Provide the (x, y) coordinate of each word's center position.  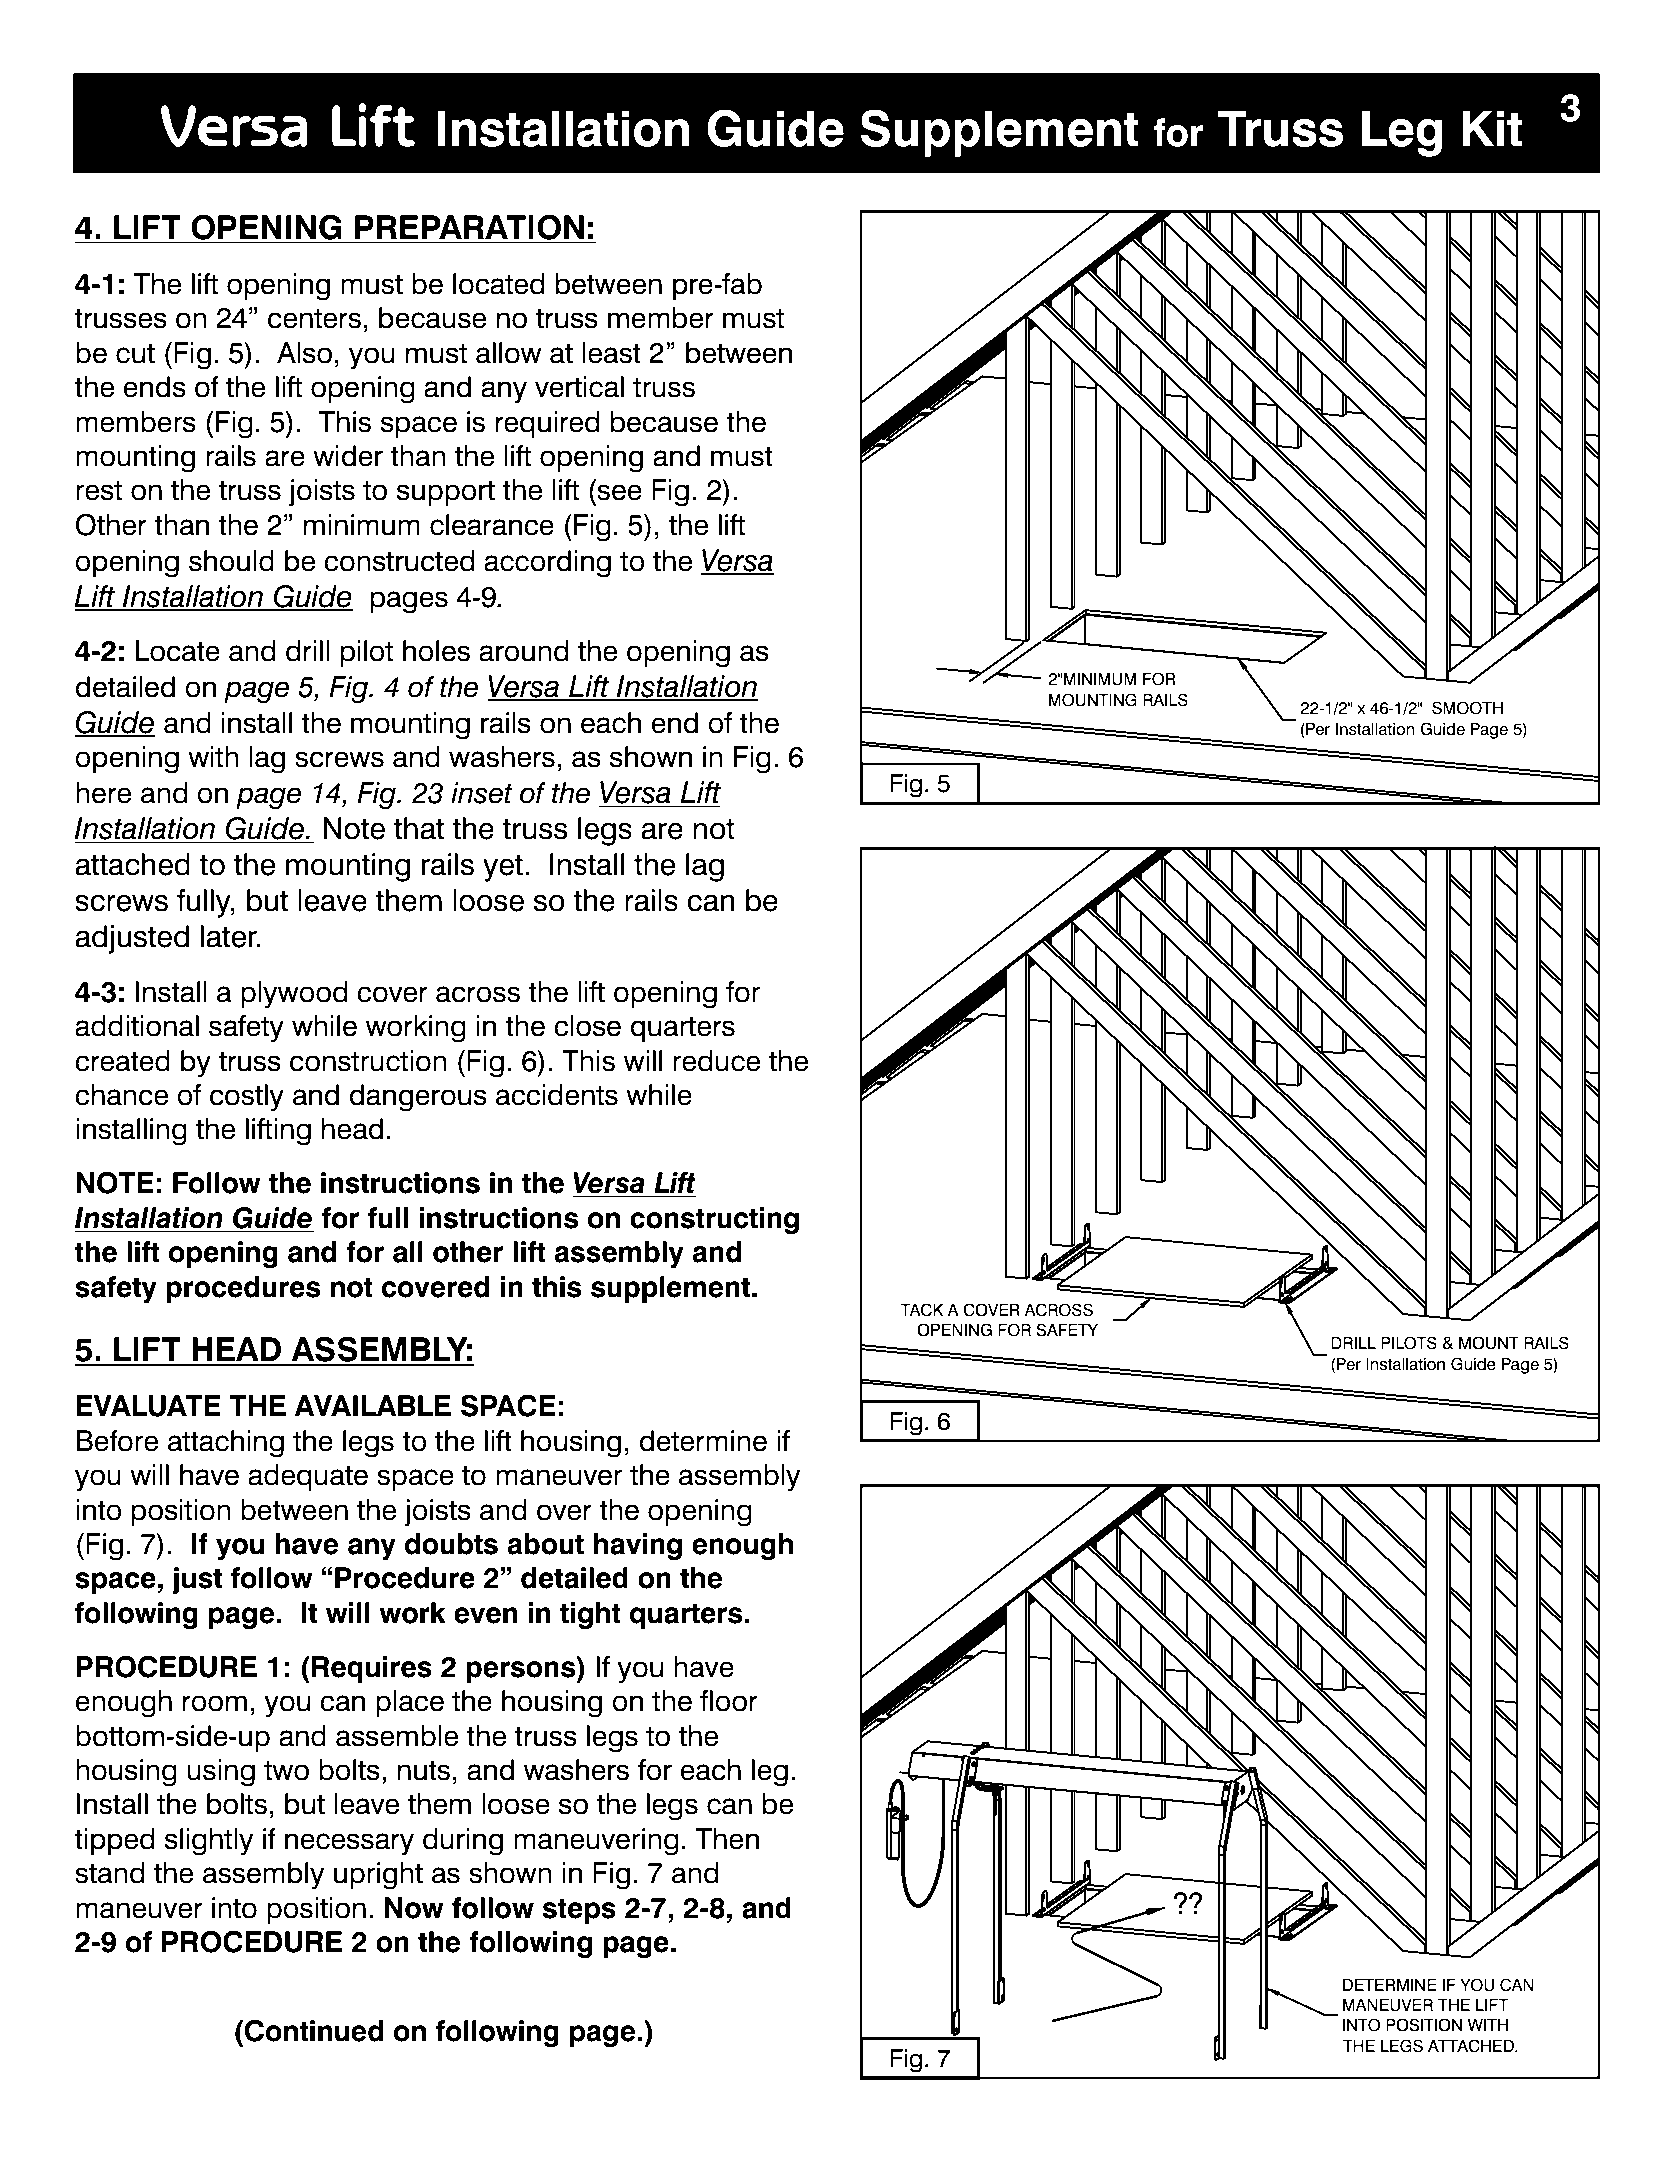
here (103, 793)
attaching (226, 1444)
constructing (714, 1221)
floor (729, 1701)
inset (482, 793)
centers (314, 318)
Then (727, 1839)
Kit (1492, 128)
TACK (922, 1310)
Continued (314, 2031)
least (611, 353)
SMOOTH (1467, 708)
